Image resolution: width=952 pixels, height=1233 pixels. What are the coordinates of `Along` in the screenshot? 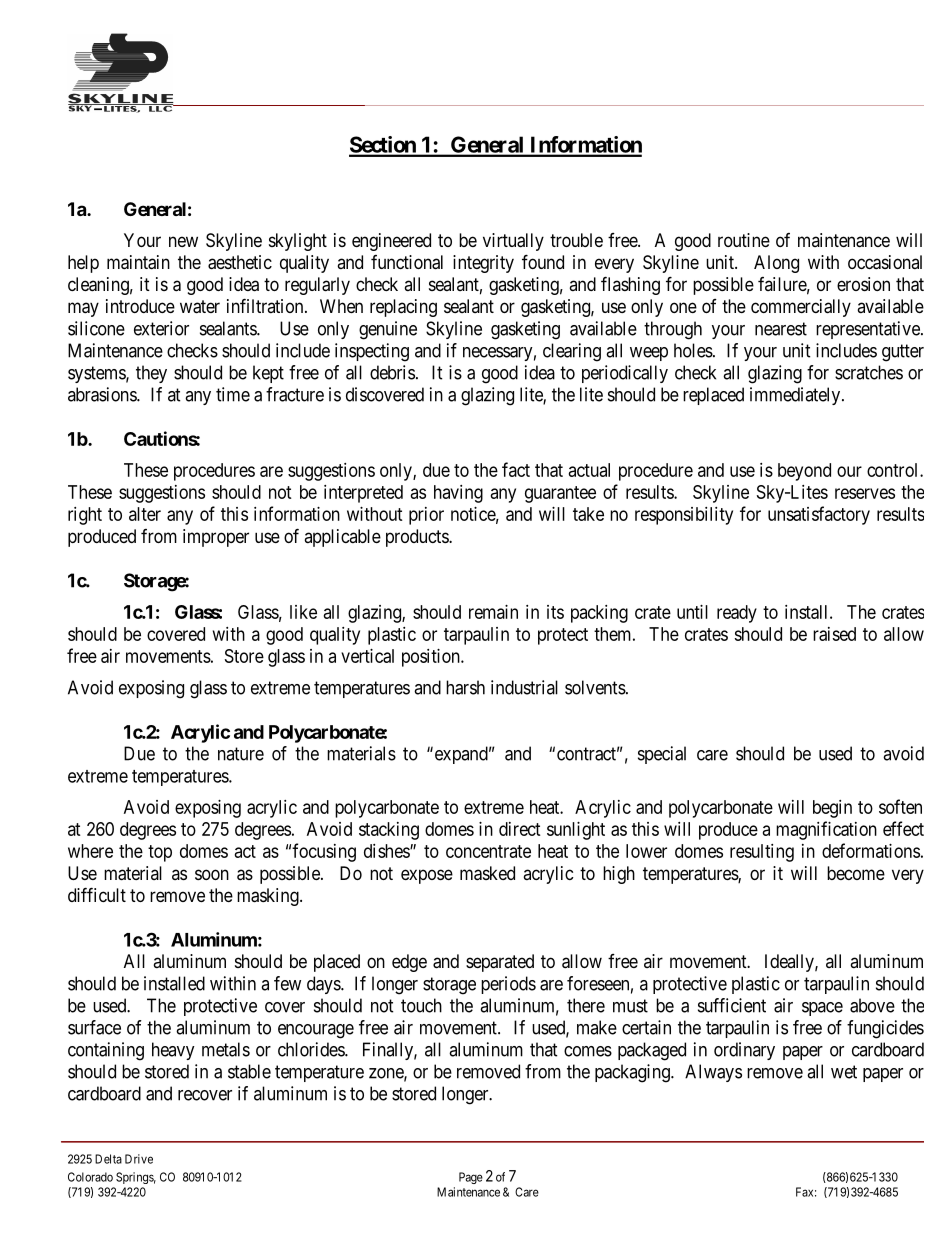 It's located at (776, 264).
